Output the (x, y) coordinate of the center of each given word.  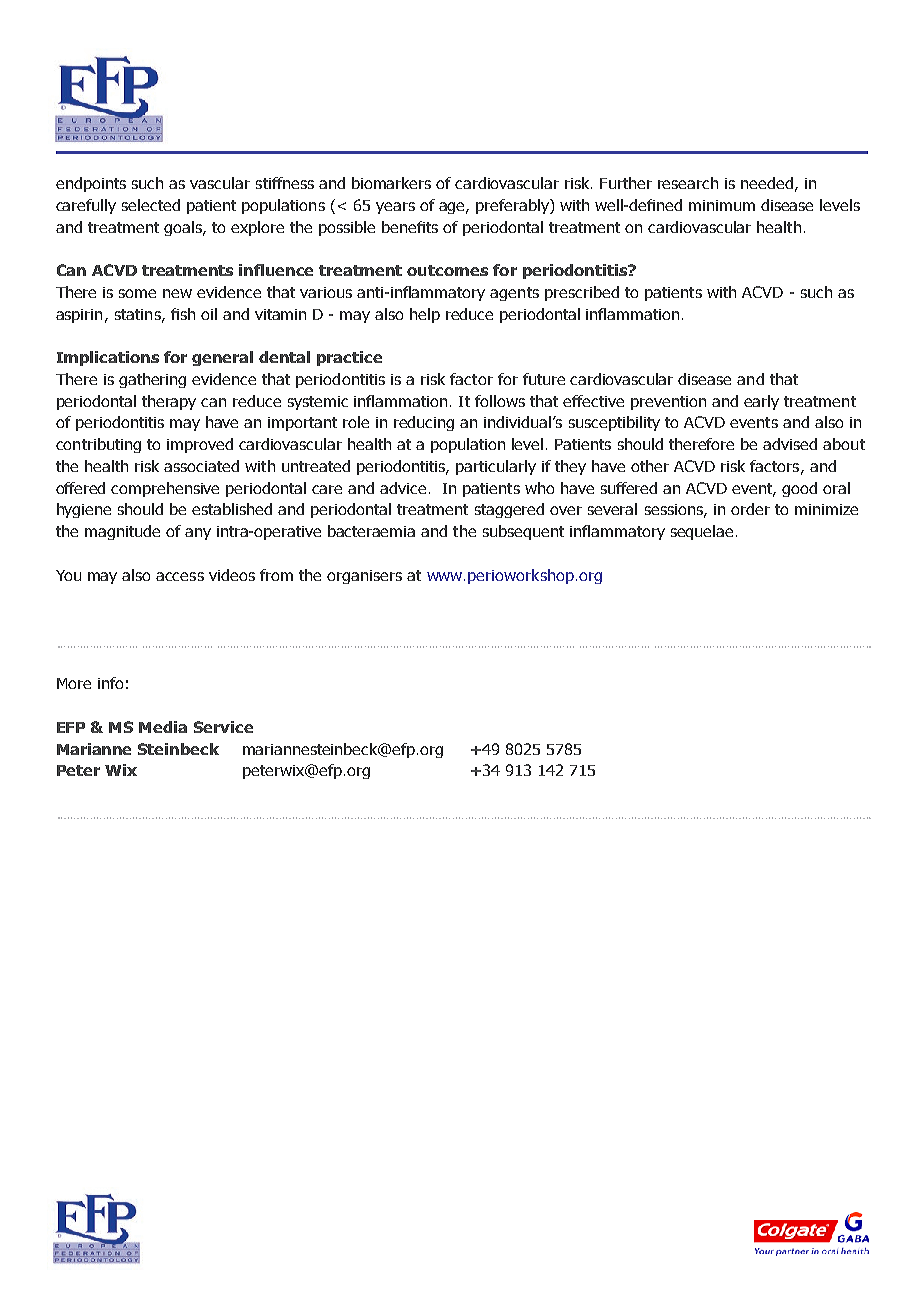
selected (151, 205)
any (198, 534)
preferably (513, 206)
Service (223, 727)
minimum (722, 205)
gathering (152, 380)
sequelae (702, 532)
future (544, 379)
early (761, 402)
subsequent (523, 532)
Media (163, 727)
